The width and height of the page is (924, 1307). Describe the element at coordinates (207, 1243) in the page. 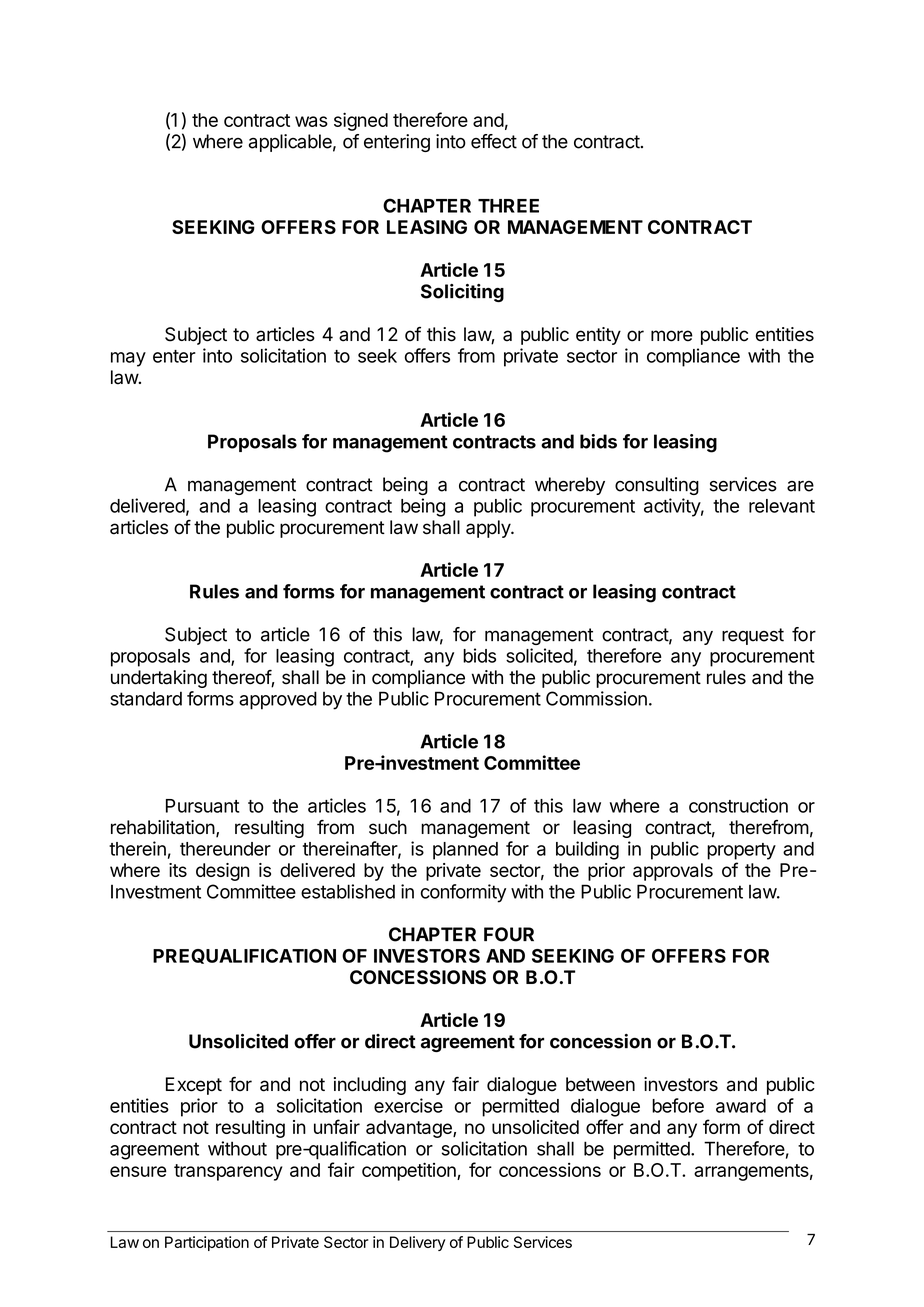

I see `Participation` at that location.
